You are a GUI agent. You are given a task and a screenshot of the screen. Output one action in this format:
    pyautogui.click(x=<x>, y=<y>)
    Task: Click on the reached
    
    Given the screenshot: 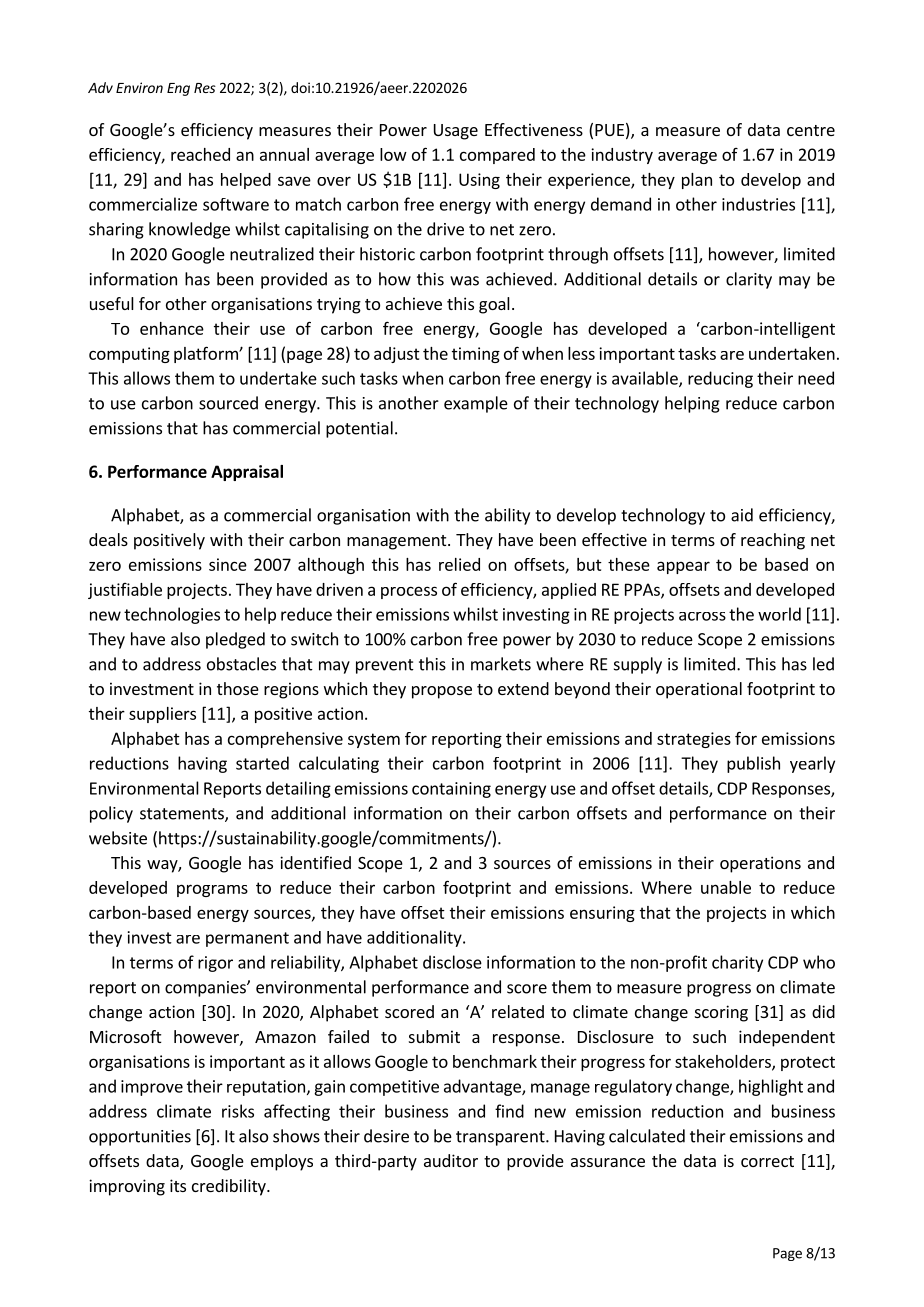 What is the action you would take?
    pyautogui.click(x=200, y=154)
